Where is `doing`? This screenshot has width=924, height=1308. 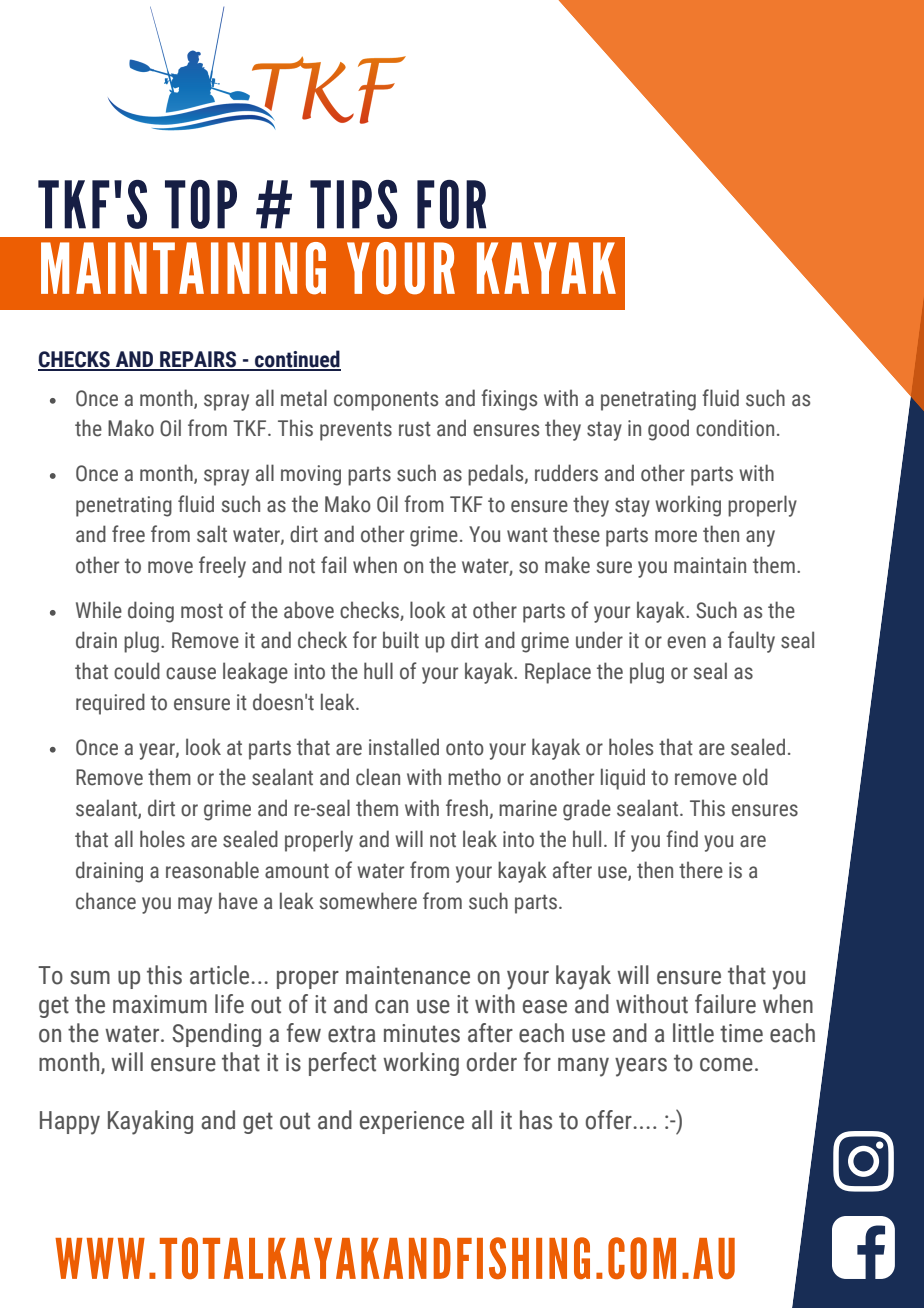
doing is located at coordinates (151, 612).
